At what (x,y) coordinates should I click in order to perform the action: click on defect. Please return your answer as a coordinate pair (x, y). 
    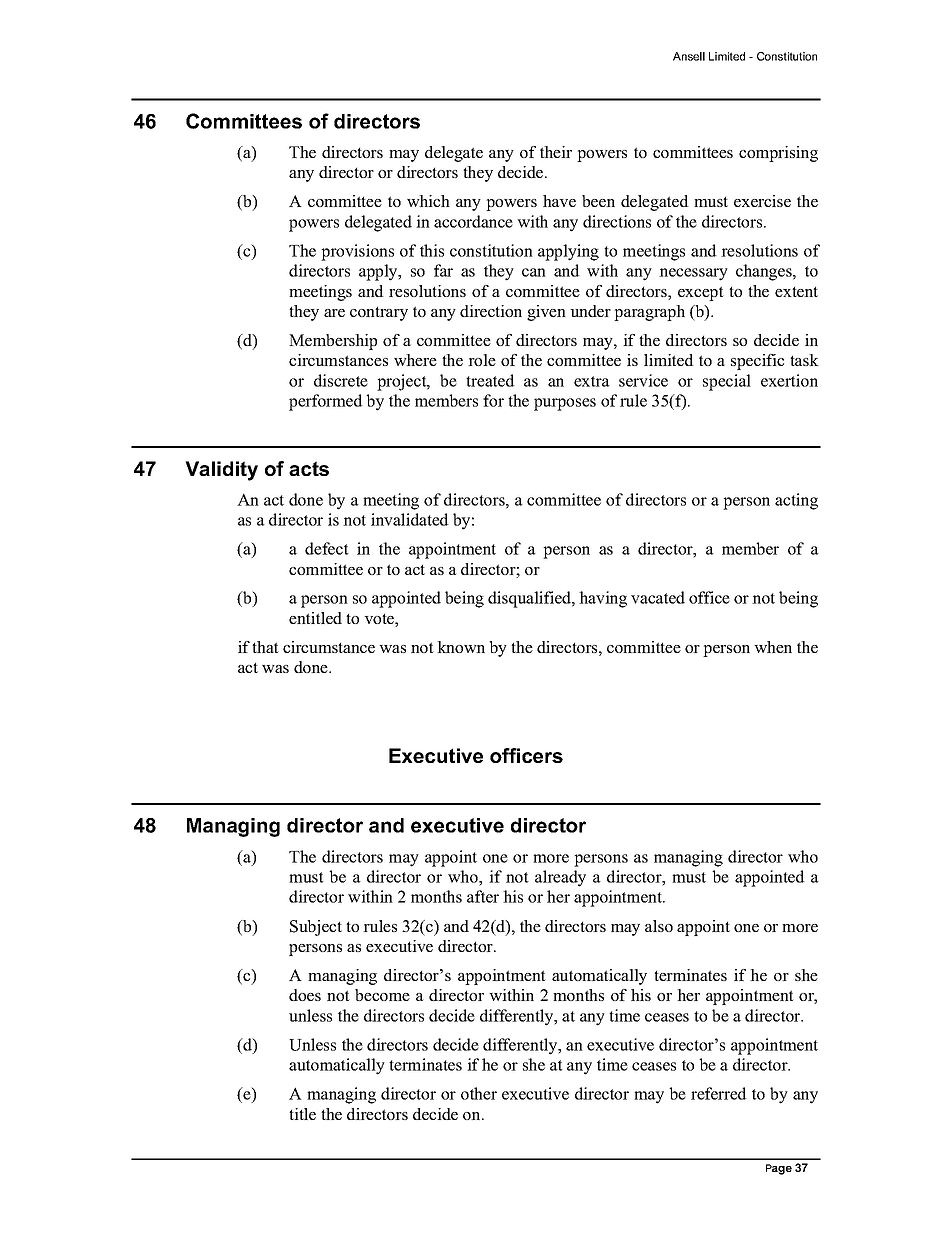
    Looking at the image, I should click on (327, 548).
